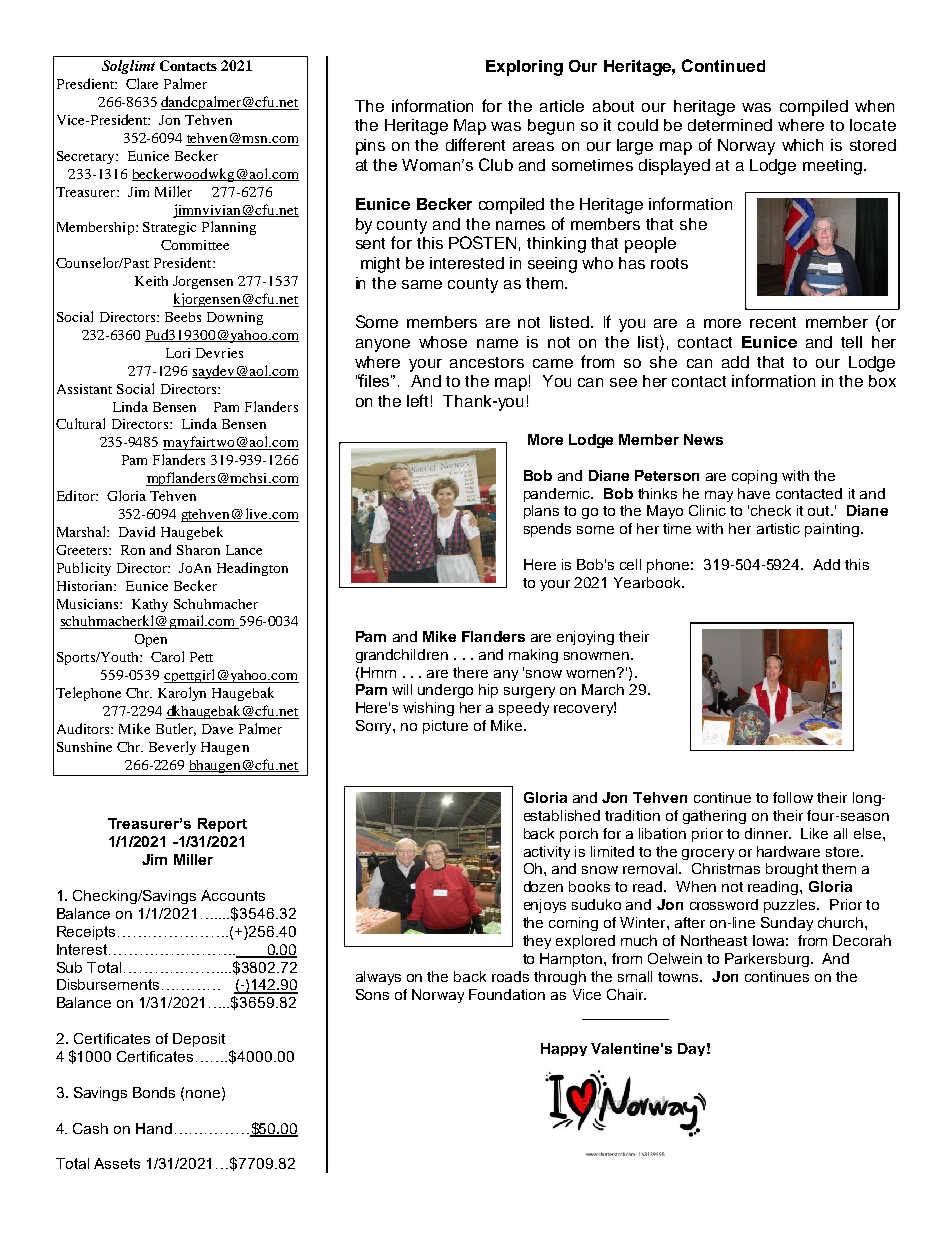 This image has height=1233, width=952. I want to click on Clare, so click(142, 83).
